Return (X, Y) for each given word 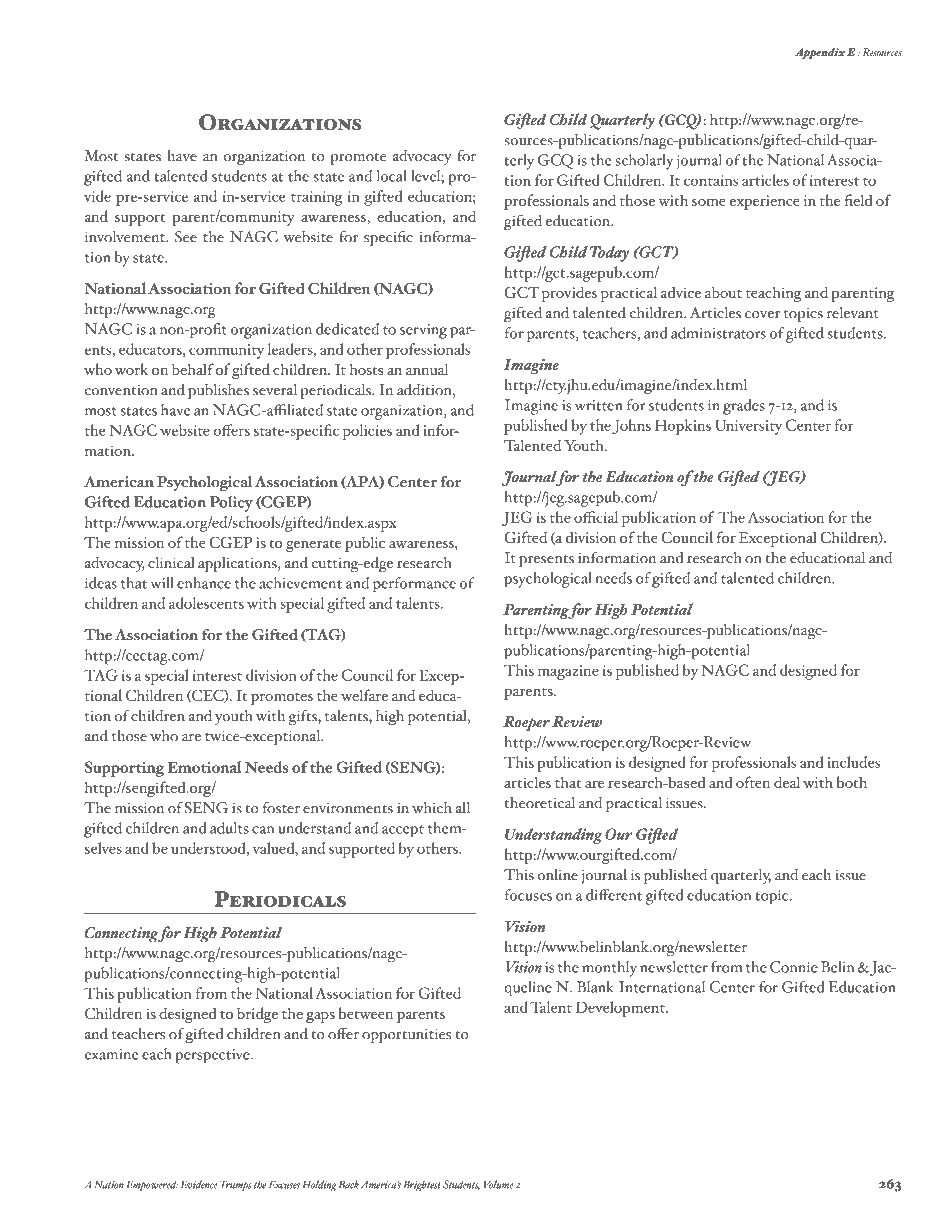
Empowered (152, 1185)
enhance (204, 583)
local (391, 176)
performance (414, 585)
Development (621, 1009)
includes (853, 762)
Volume (499, 1184)
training (316, 198)
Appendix (820, 53)
